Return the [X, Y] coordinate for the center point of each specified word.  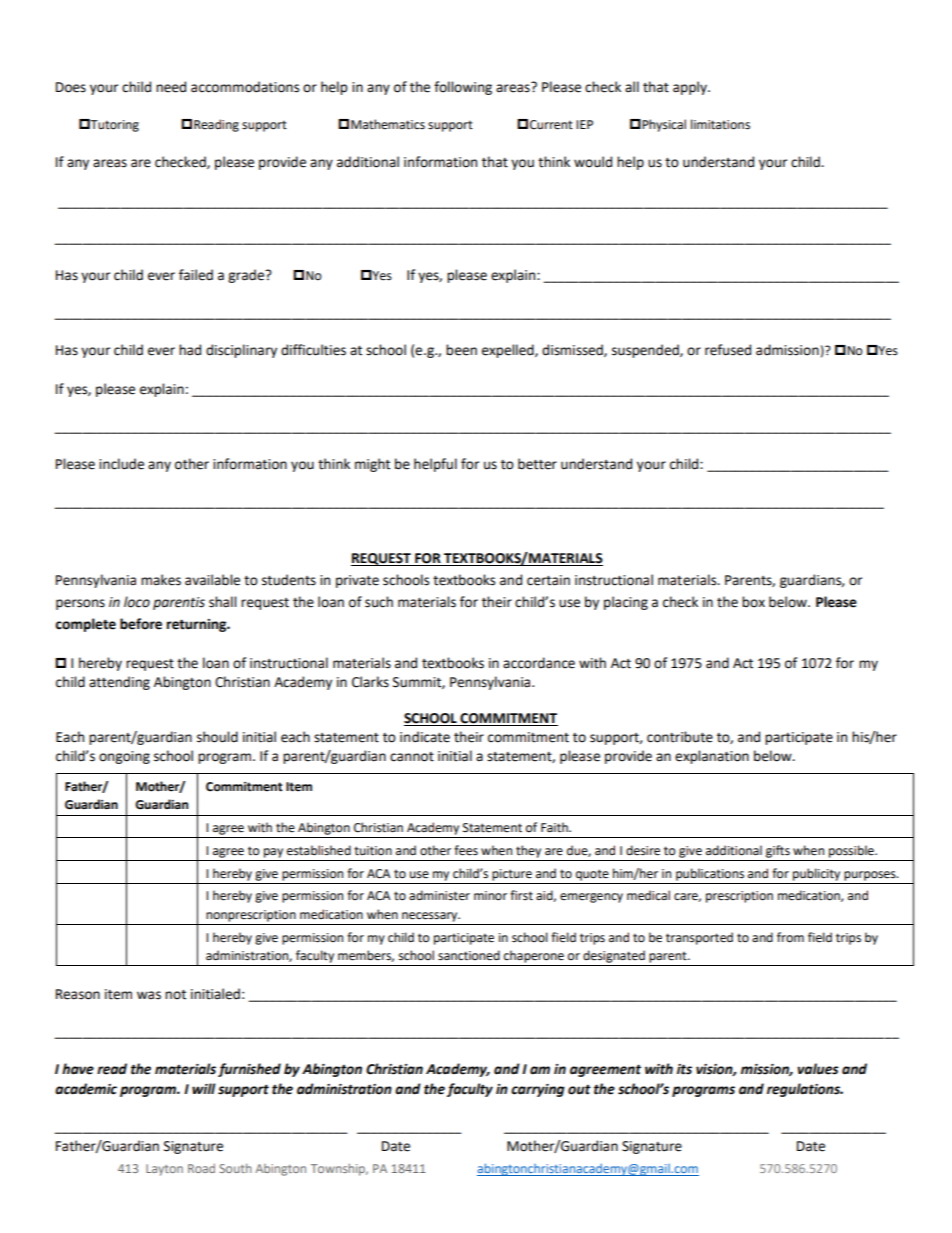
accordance [539, 663]
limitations [720, 124]
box [753, 602]
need [171, 87]
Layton [164, 1170]
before [141, 624]
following [463, 88]
